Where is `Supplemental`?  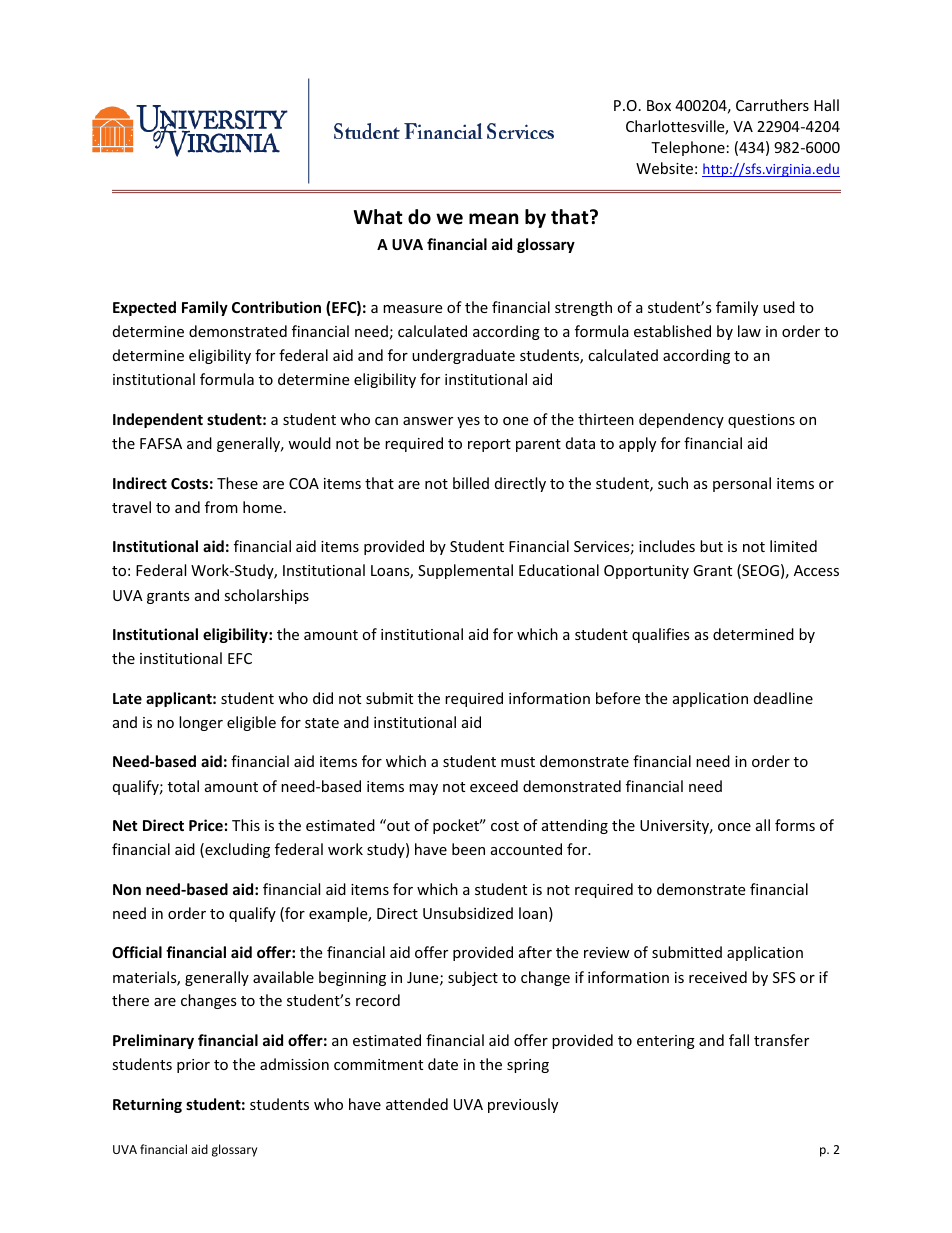 Supplemental is located at coordinates (465, 571).
